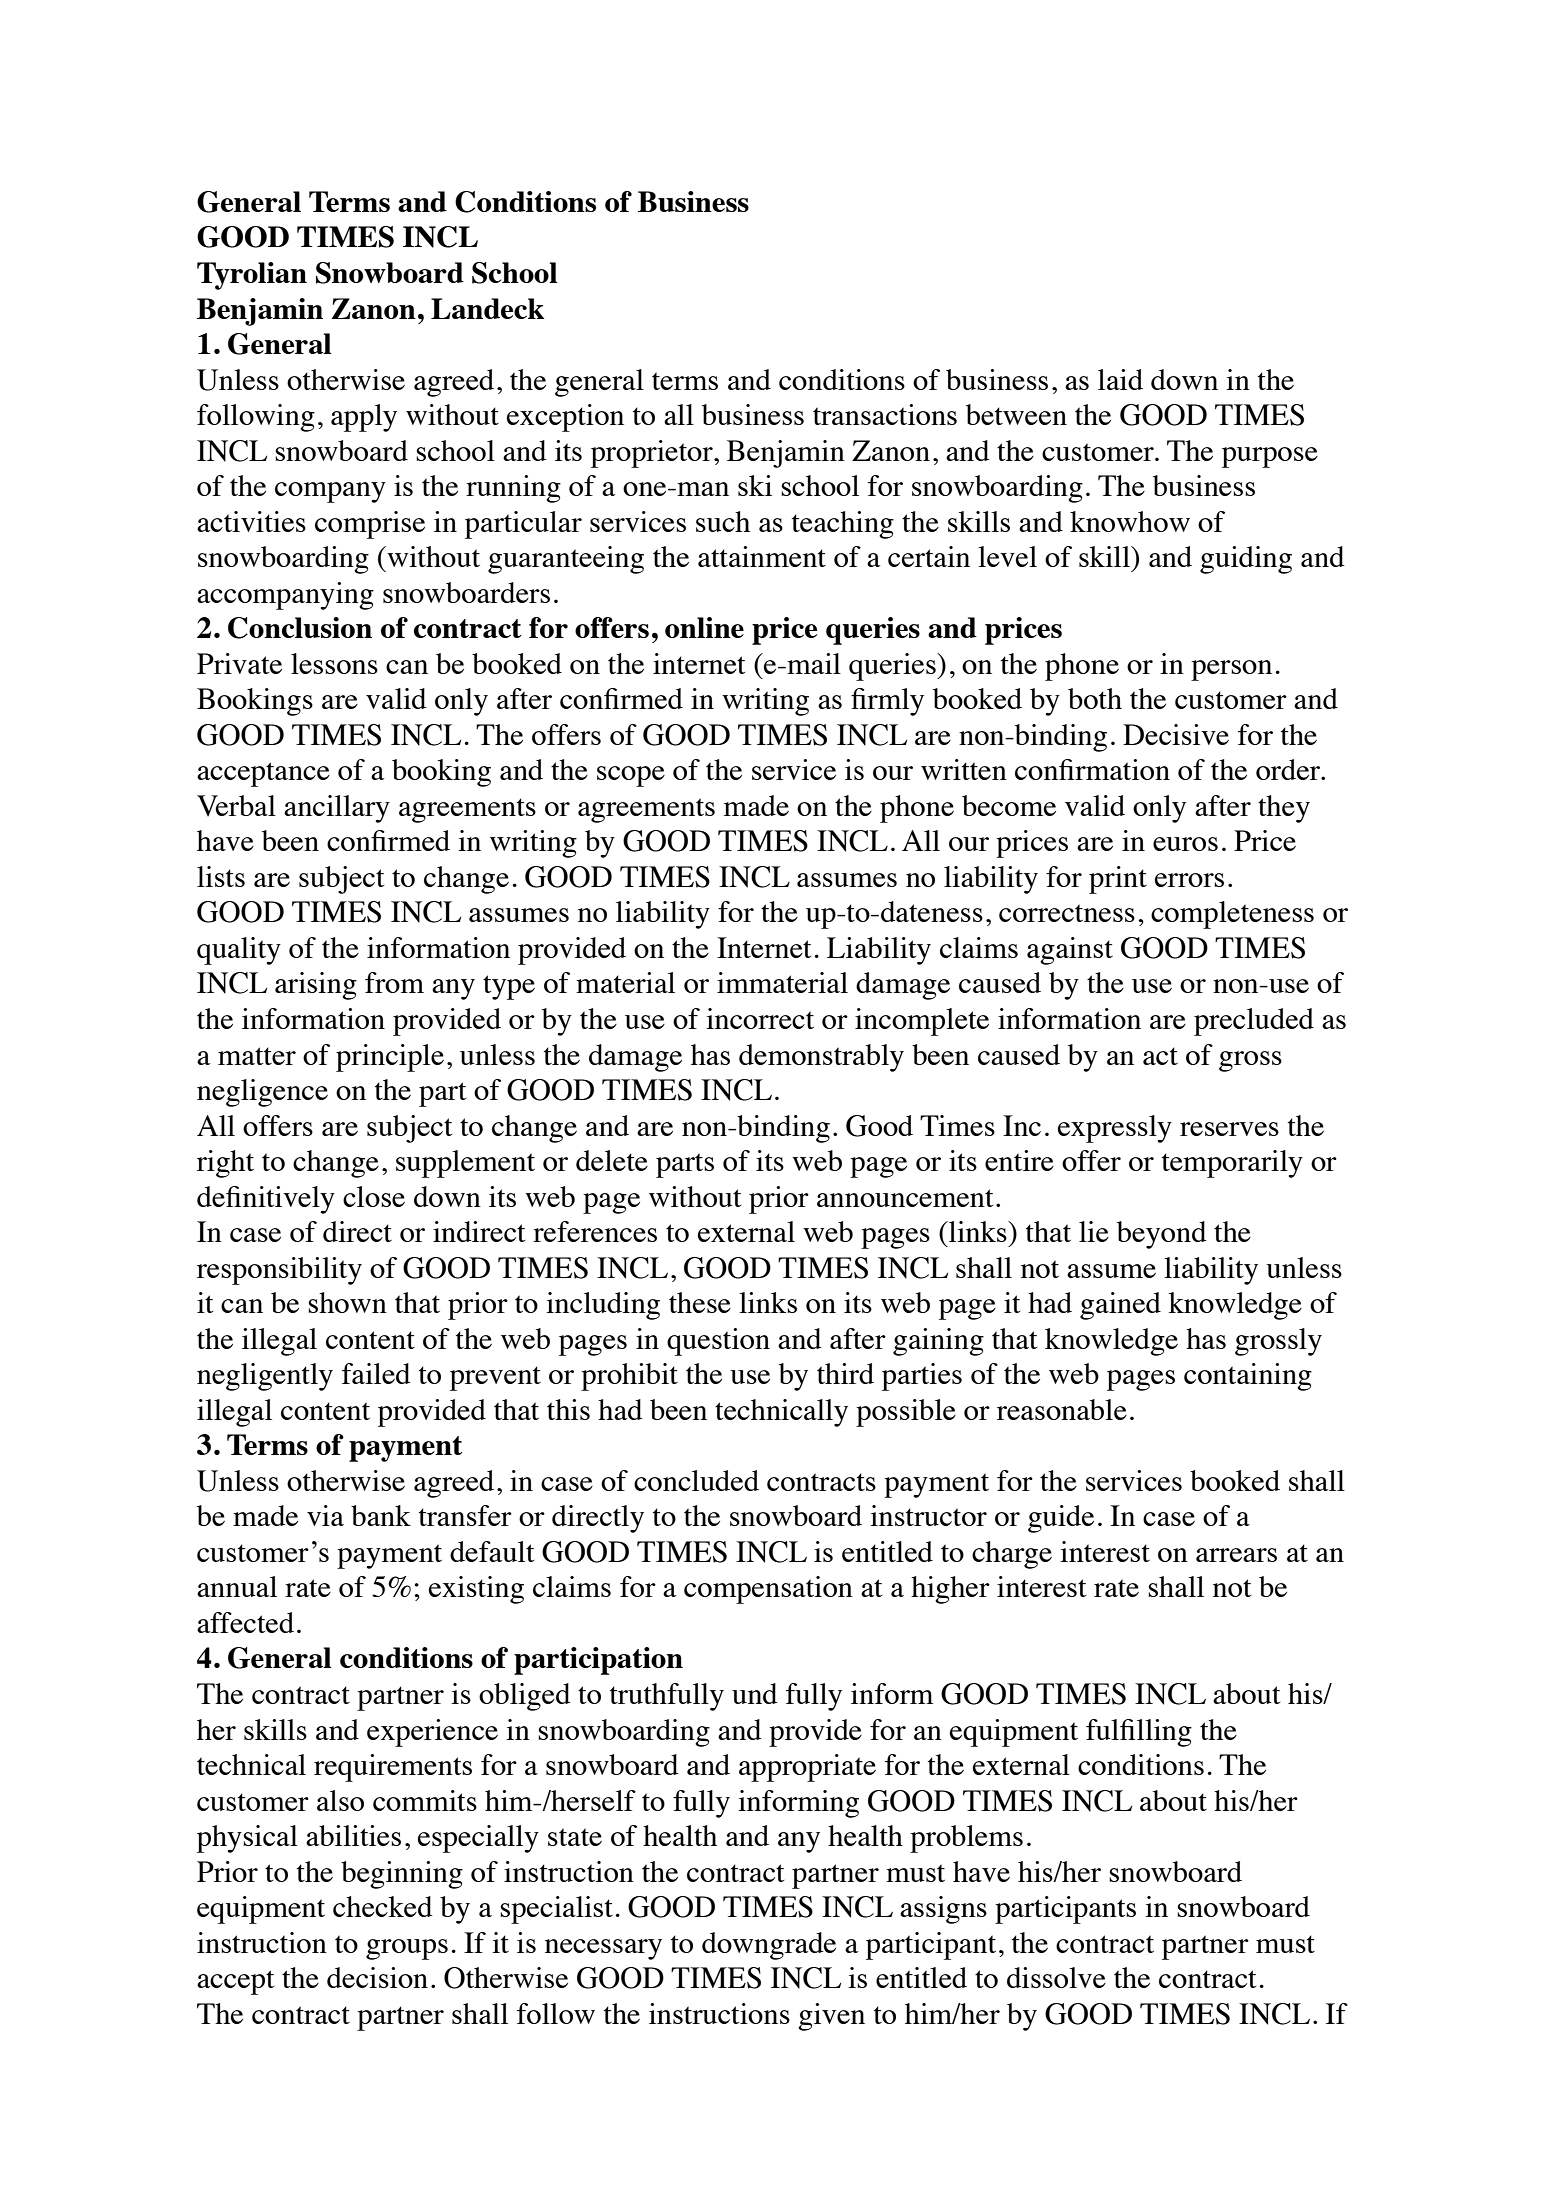  I want to click on these, so click(700, 1302).
